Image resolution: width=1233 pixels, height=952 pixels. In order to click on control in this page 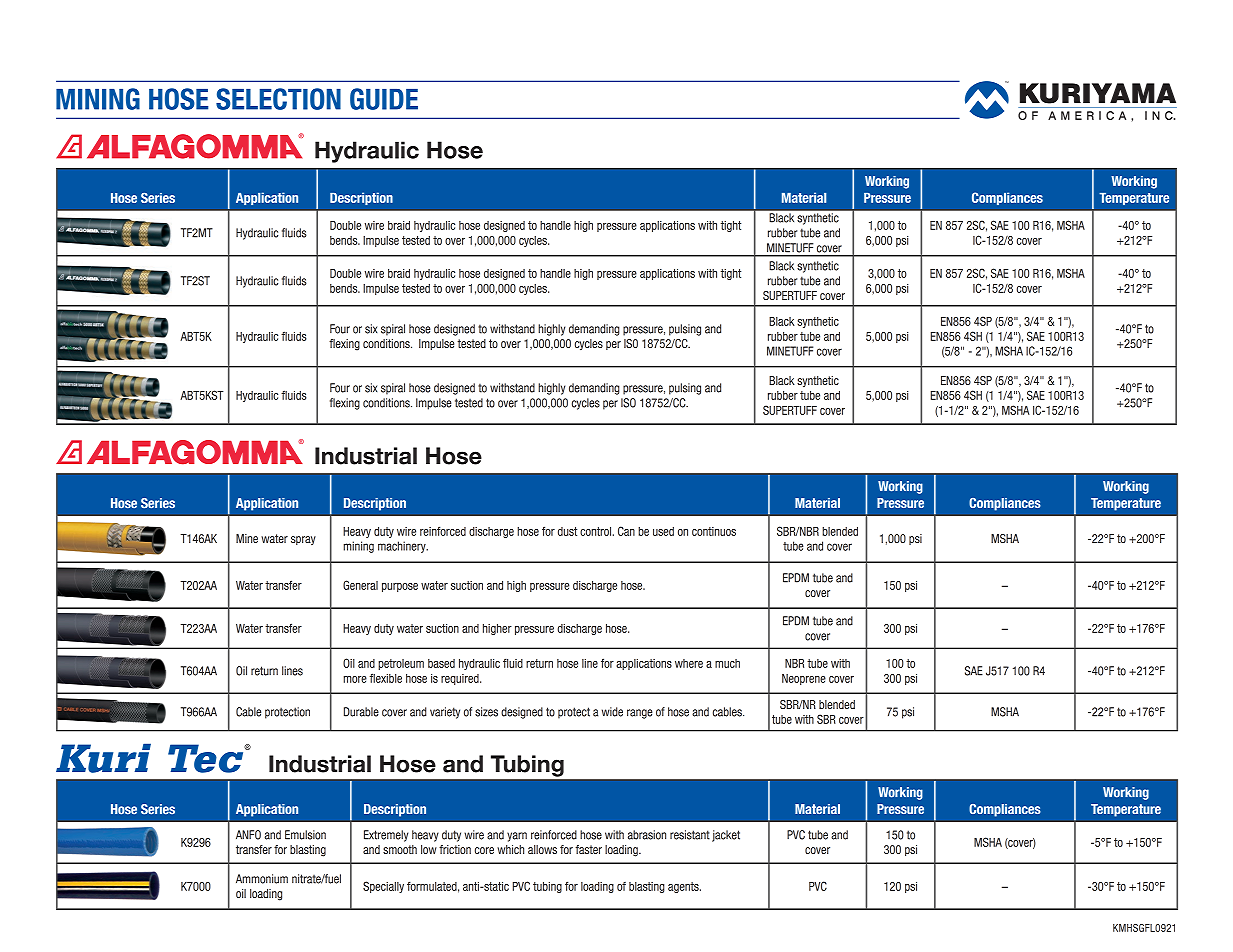, I will do `click(597, 531)`.
